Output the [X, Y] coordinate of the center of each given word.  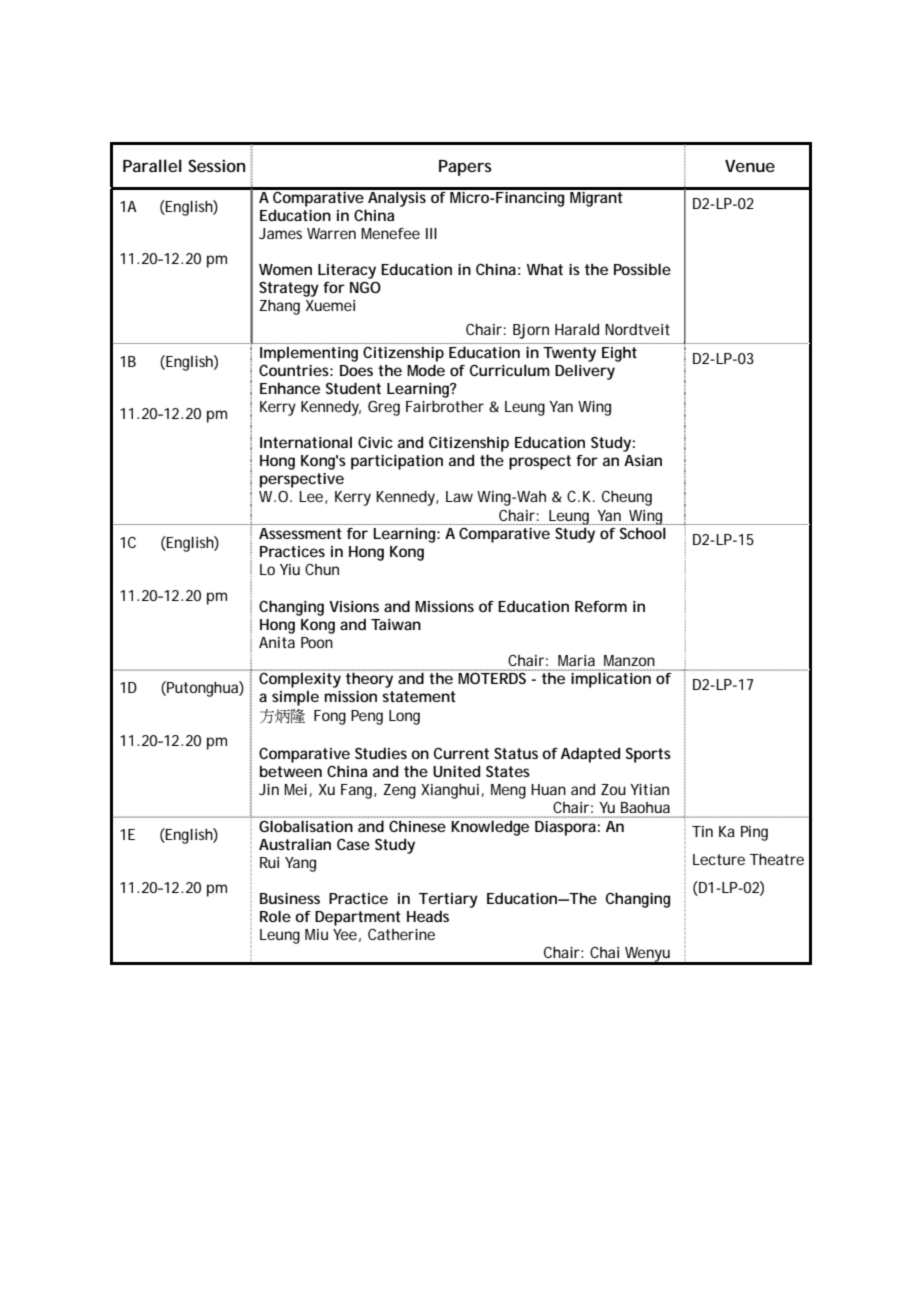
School [643, 533]
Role [275, 916]
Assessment [300, 533]
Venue [750, 166]
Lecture [719, 859]
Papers [465, 168]
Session [216, 165]
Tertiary [448, 900]
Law [459, 496]
